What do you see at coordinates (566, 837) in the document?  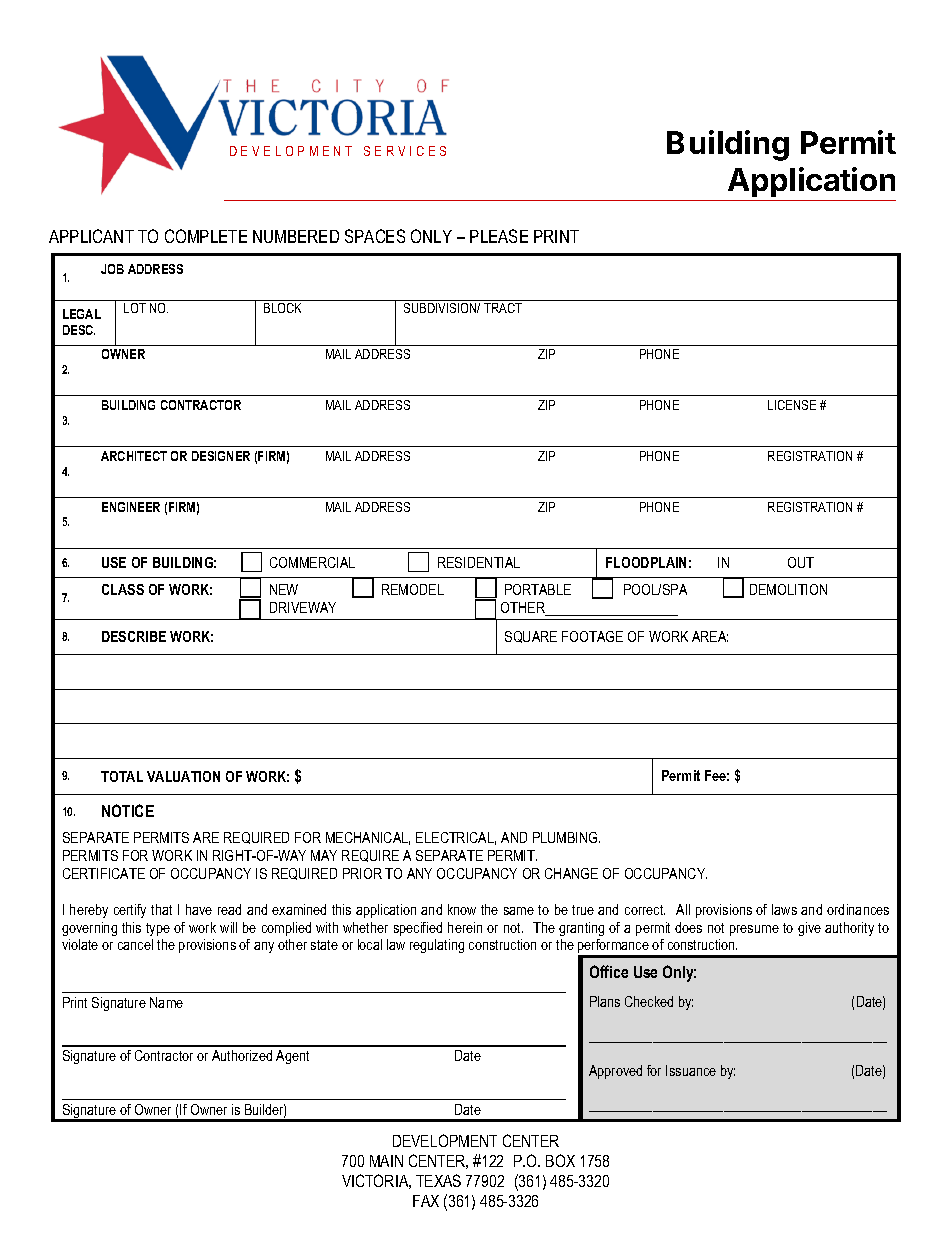 I see `PLUMBING` at bounding box center [566, 837].
